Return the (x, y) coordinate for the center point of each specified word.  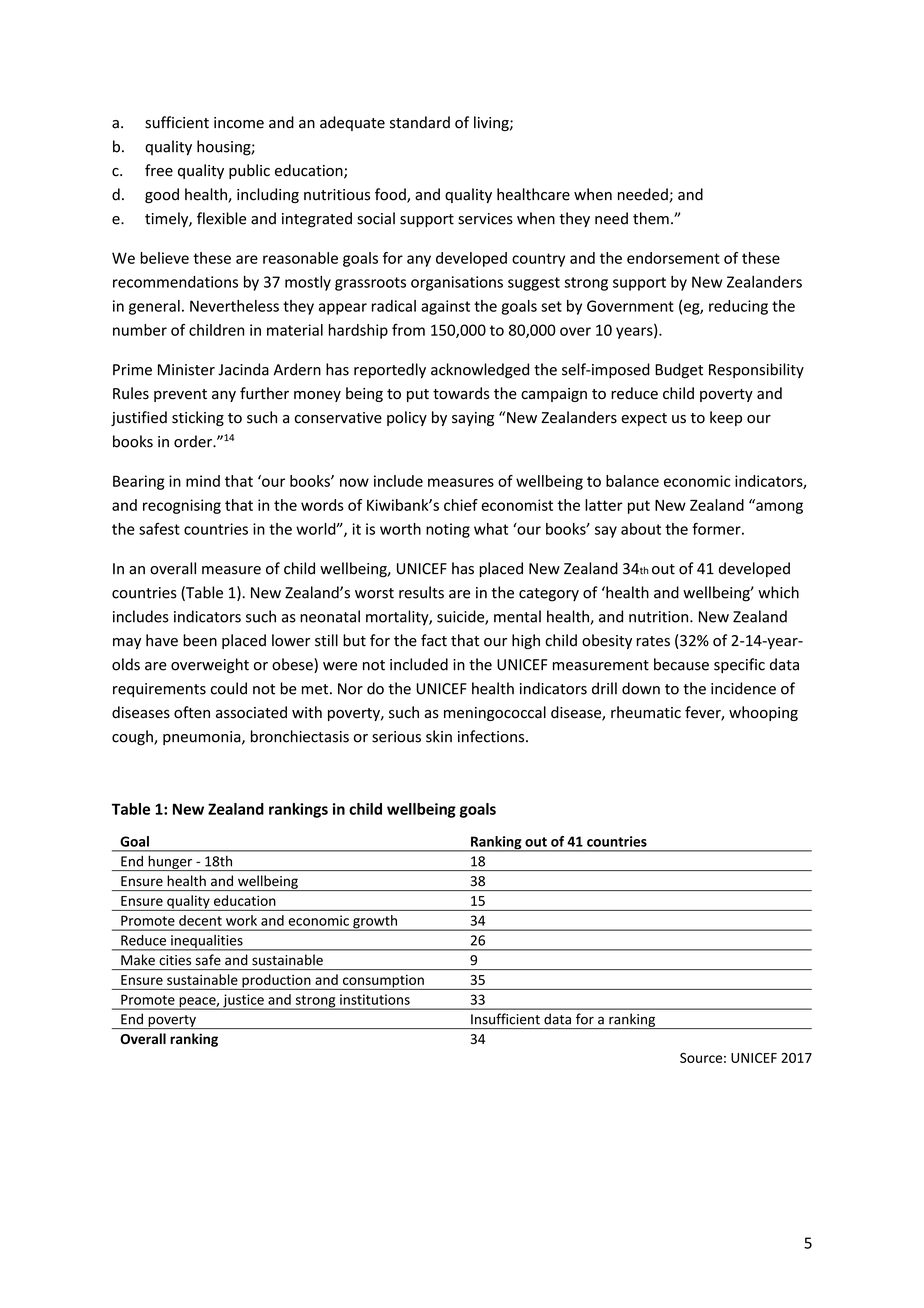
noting (448, 530)
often (192, 712)
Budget (679, 371)
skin (439, 736)
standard (420, 122)
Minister (186, 370)
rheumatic (646, 712)
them (651, 218)
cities (175, 960)
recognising (182, 506)
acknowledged (480, 371)
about (641, 529)
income (239, 123)
